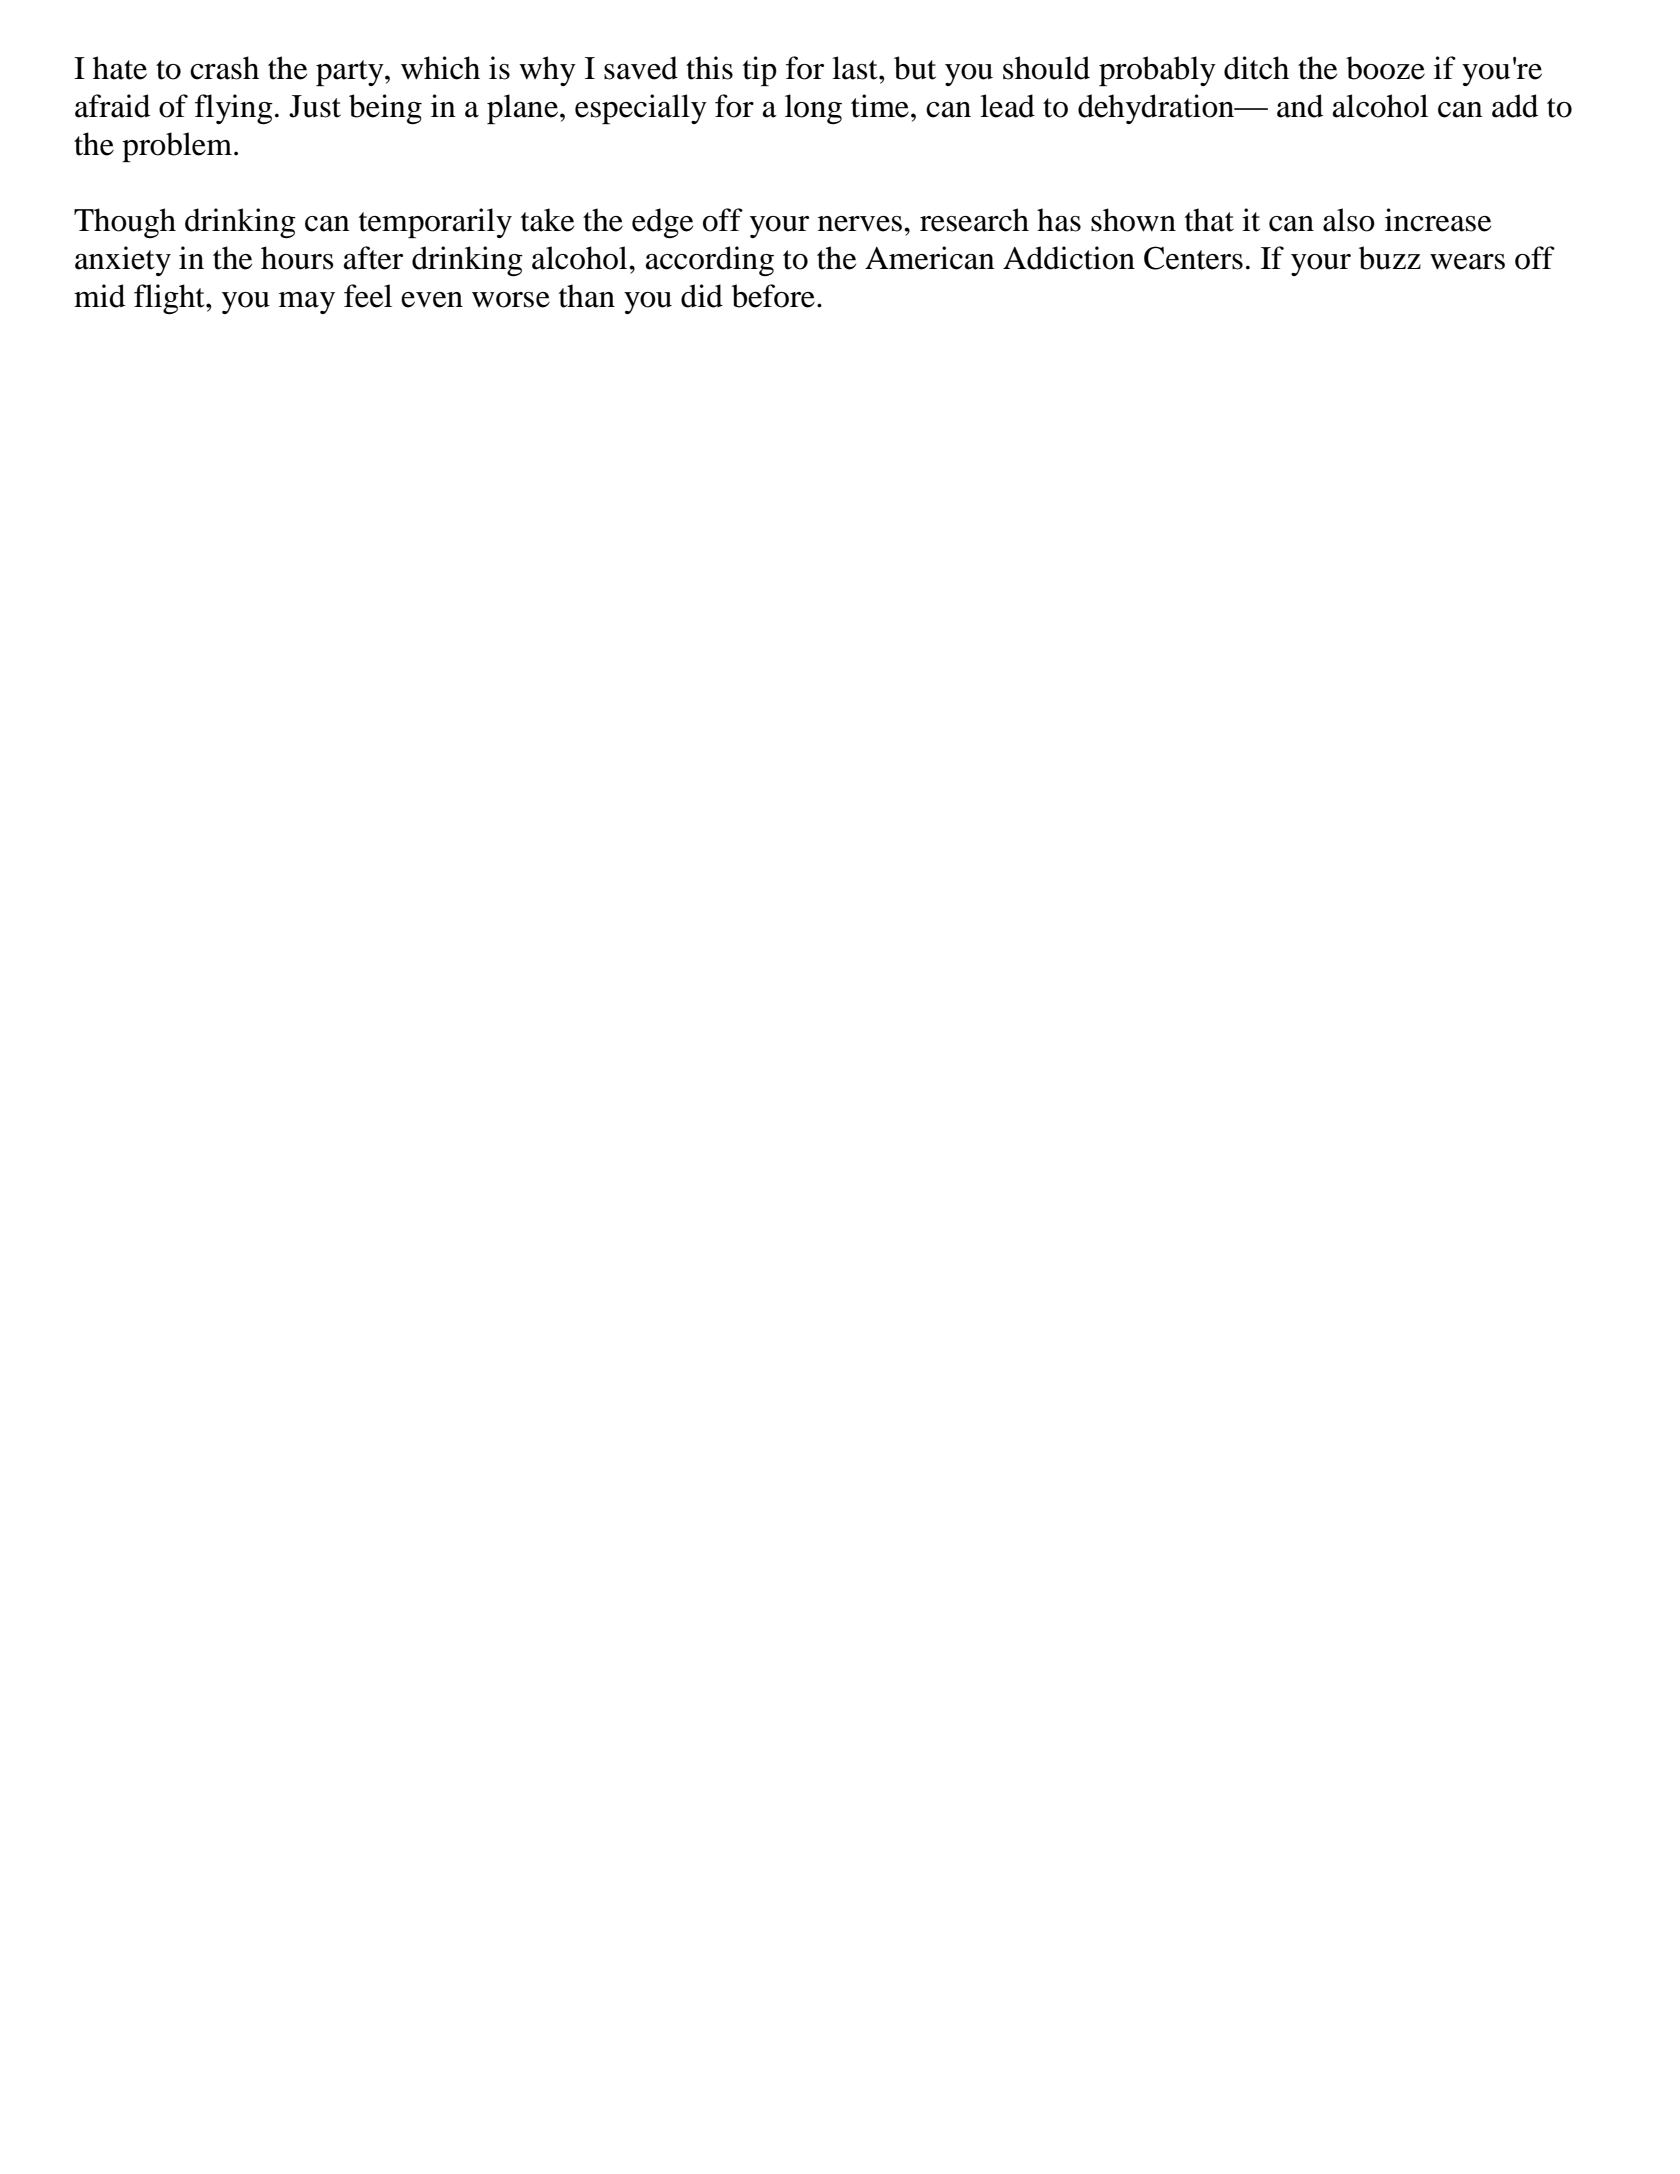 The height and width of the page is (2174, 1680). Describe the element at coordinates (307, 303) in the page. I see `may` at that location.
